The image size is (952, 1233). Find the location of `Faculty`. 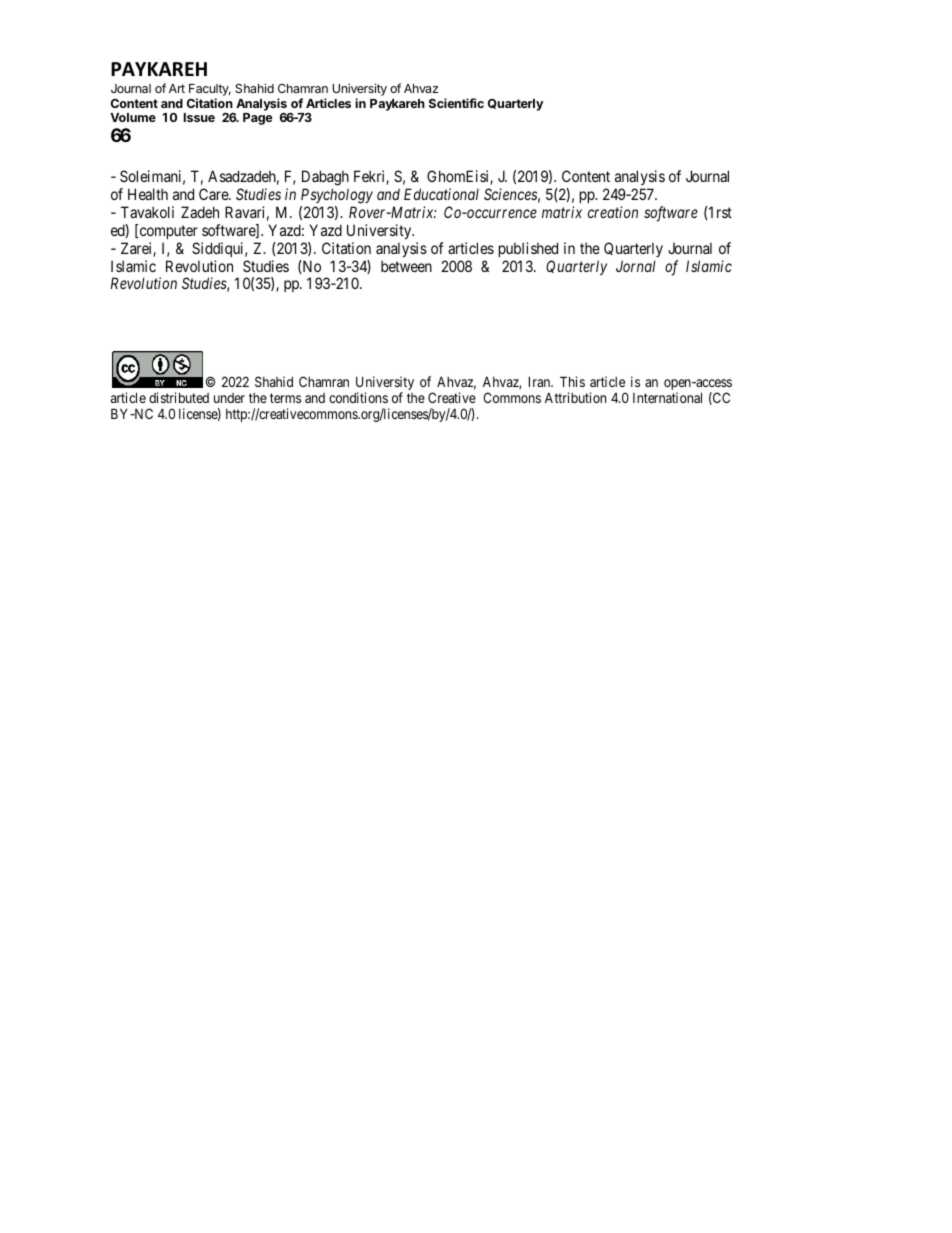

Faculty is located at coordinates (210, 91).
